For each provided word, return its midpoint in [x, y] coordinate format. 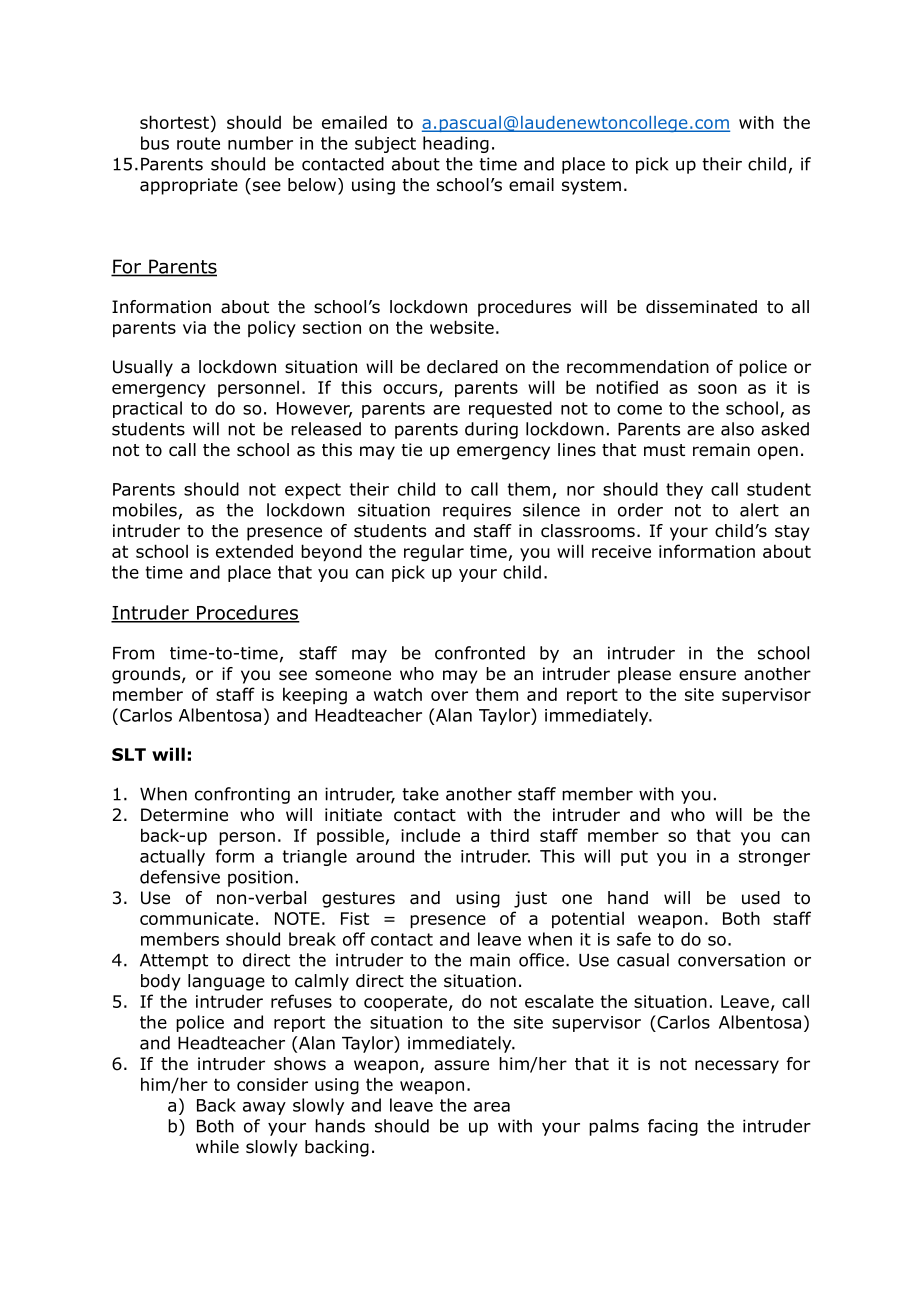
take [420, 794]
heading [456, 144]
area [492, 1107]
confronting [242, 795]
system [591, 187]
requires [477, 511]
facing [673, 1127]
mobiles [145, 510]
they [684, 490]
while [217, 1146]
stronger [774, 858]
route [198, 143]
